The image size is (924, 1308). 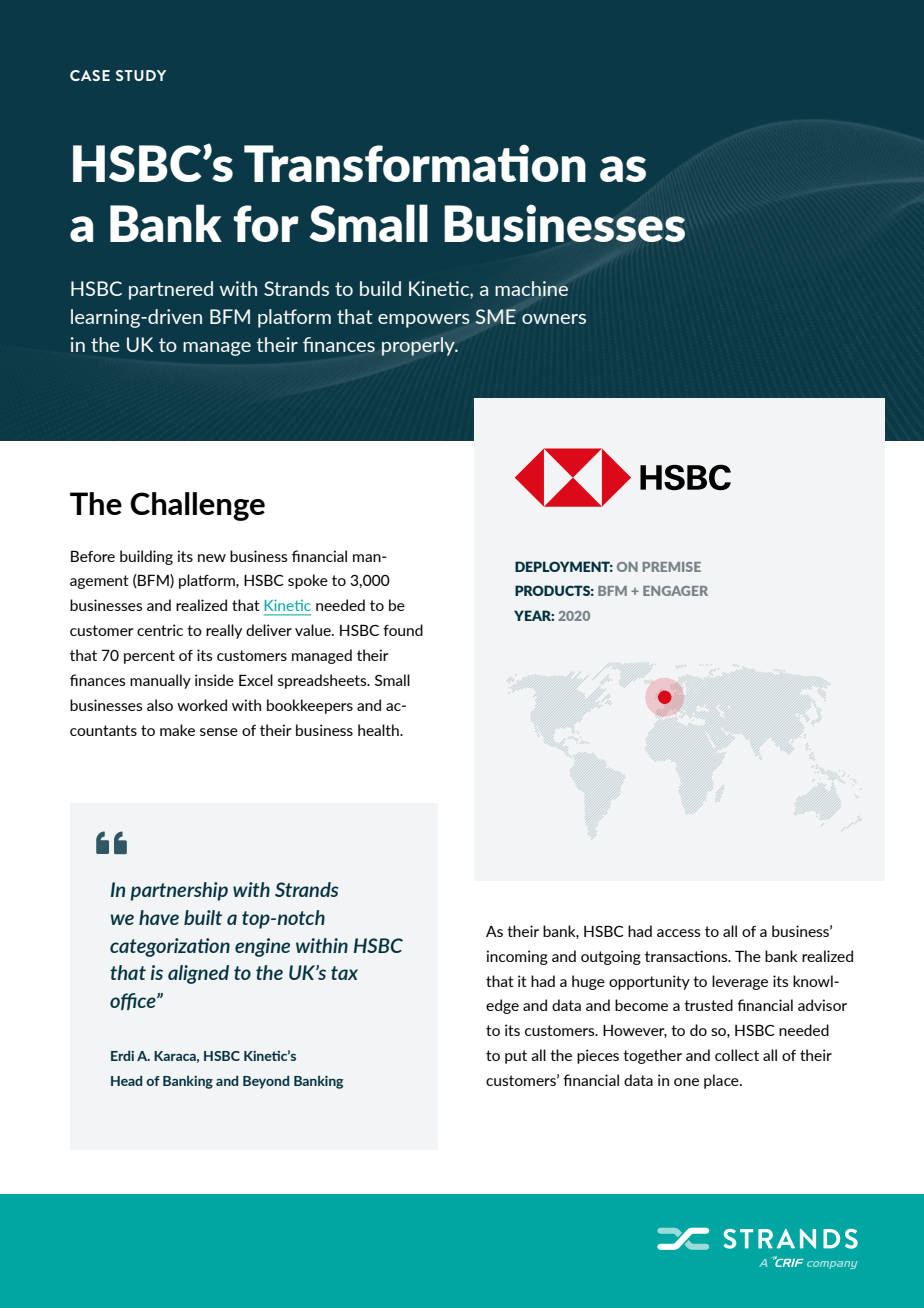 What do you see at coordinates (415, 163) in the document?
I see `Transformation` at bounding box center [415, 163].
